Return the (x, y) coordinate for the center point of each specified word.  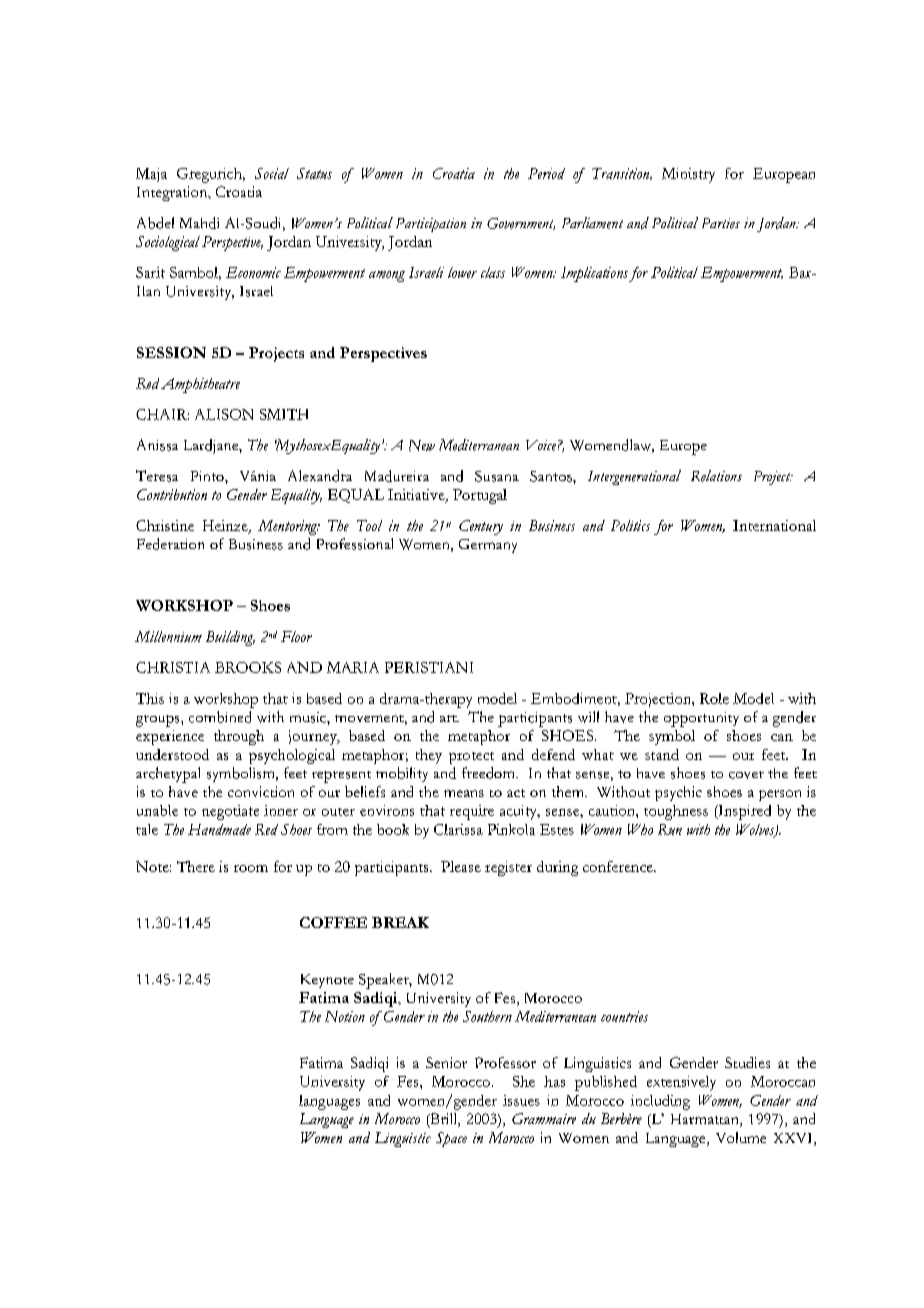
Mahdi (199, 223)
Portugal (480, 496)
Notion (345, 1016)
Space (451, 1139)
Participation (431, 225)
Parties (721, 223)
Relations (716, 476)
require (472, 812)
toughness (676, 812)
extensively (681, 1083)
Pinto (208, 476)
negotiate (230, 812)
